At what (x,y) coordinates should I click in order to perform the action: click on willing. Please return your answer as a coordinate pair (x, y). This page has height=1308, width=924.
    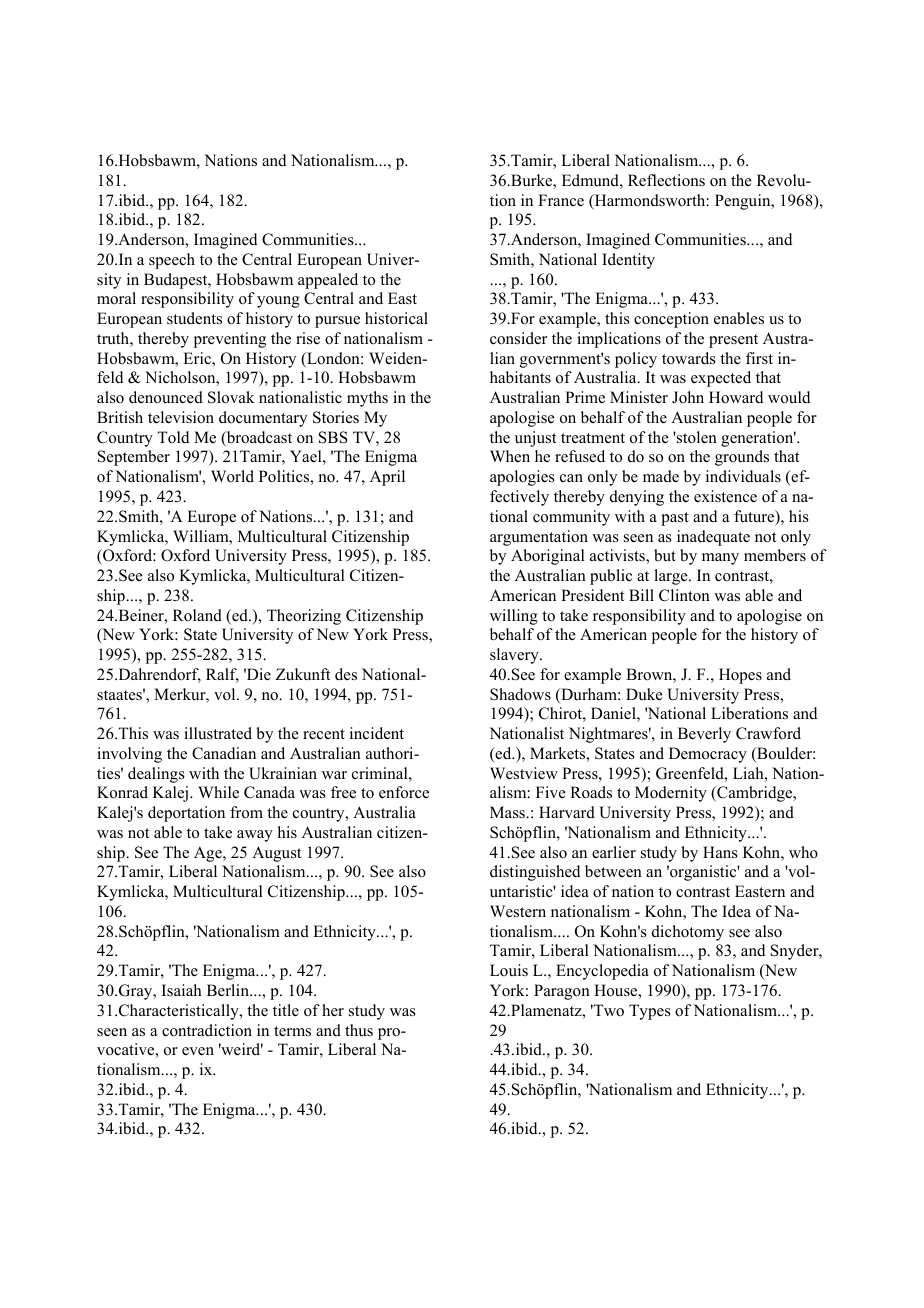
    Looking at the image, I should click on (514, 617).
